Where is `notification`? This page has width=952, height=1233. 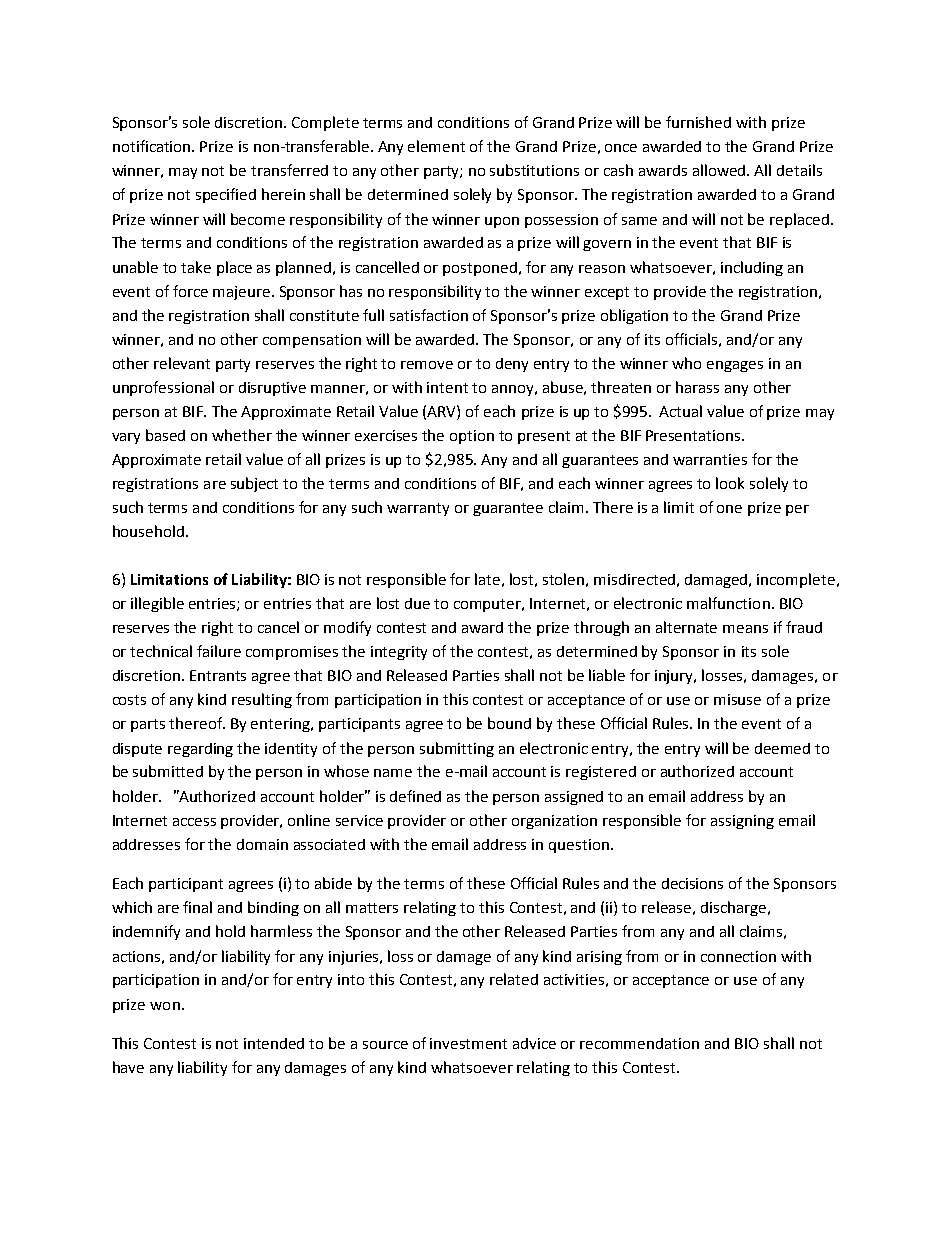
notification is located at coordinates (153, 146).
